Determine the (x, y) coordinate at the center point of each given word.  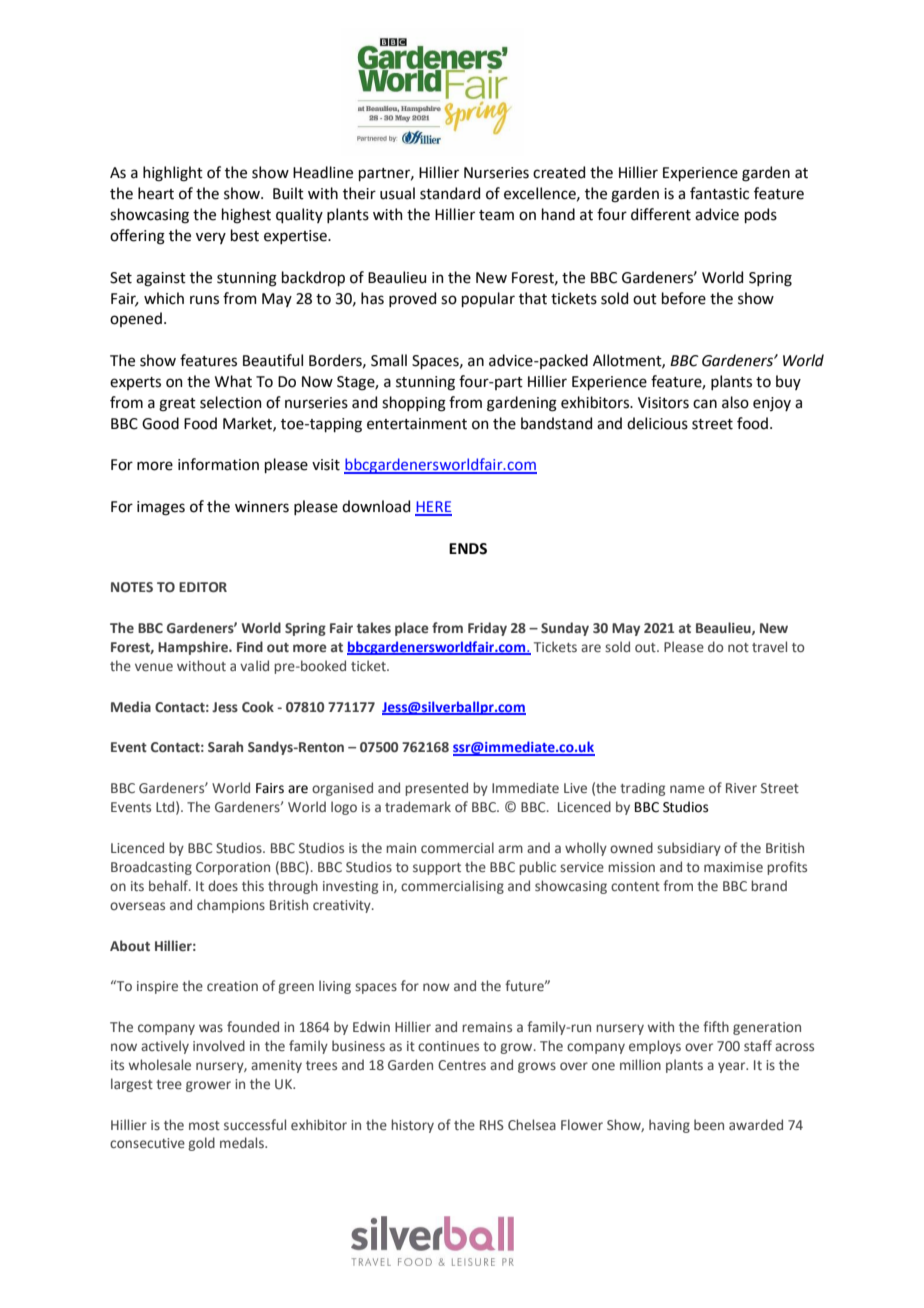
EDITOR (203, 587)
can (705, 404)
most (204, 1125)
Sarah (225, 746)
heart (156, 193)
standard (450, 193)
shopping (414, 404)
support (437, 869)
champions (231, 906)
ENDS (468, 549)
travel (769, 646)
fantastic (719, 193)
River (741, 788)
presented (436, 789)
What (233, 381)
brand (769, 885)
